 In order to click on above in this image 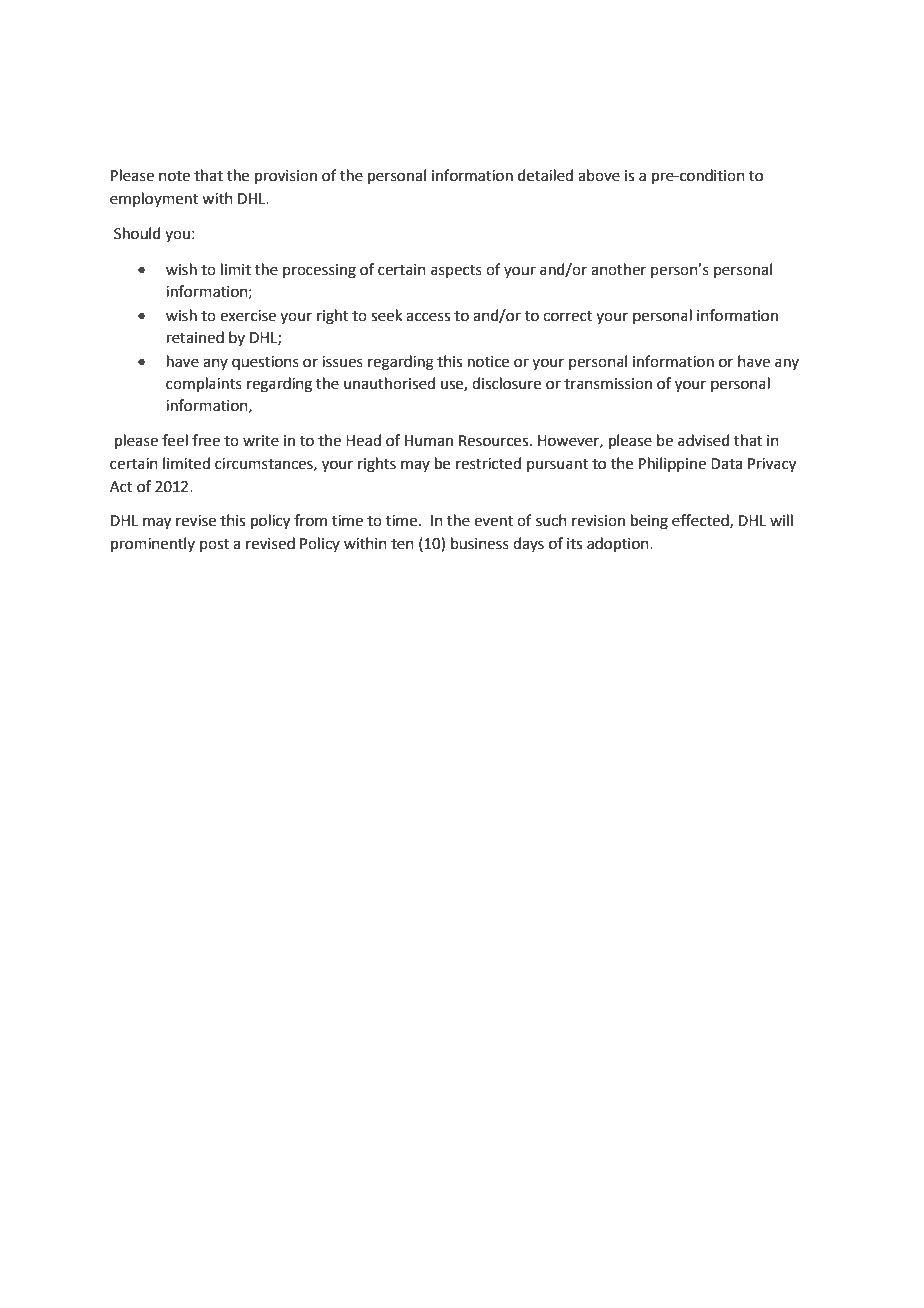, I will do `click(599, 175)`.
